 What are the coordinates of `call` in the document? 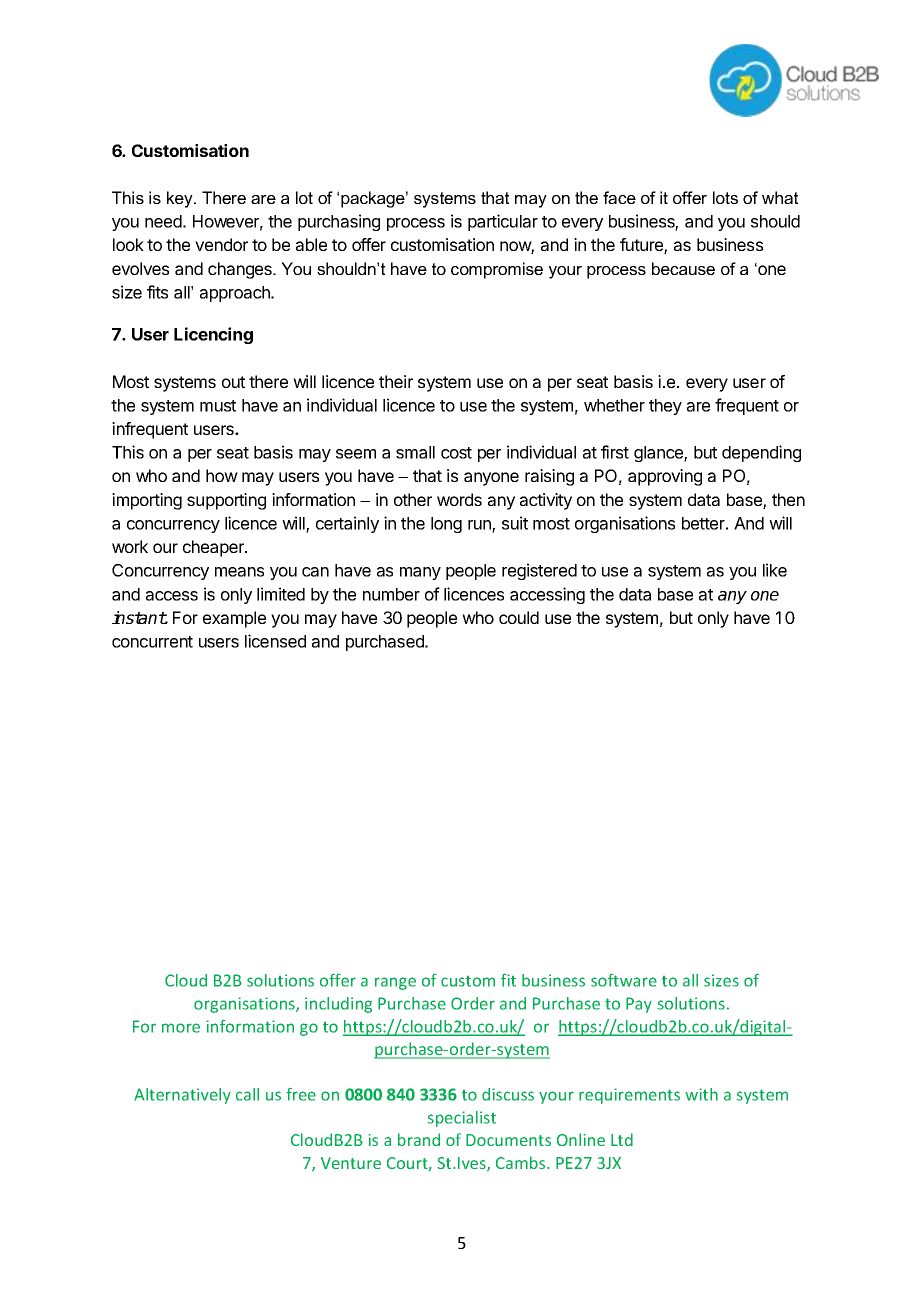 It's located at (247, 1094).
